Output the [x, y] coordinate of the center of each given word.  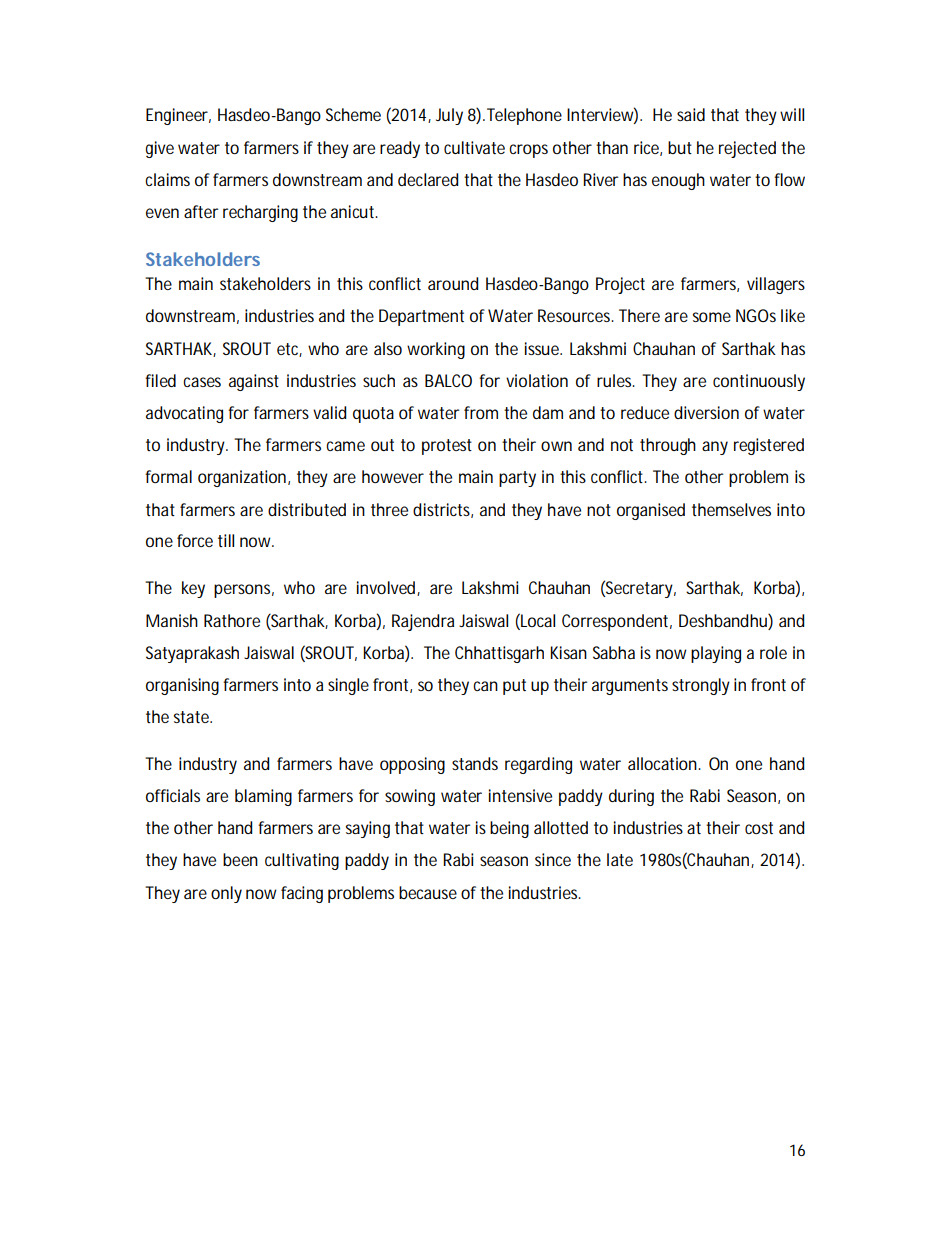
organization [242, 478]
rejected [747, 149]
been [240, 859]
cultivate [474, 147]
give [160, 149]
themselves [731, 509]
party [517, 479]
